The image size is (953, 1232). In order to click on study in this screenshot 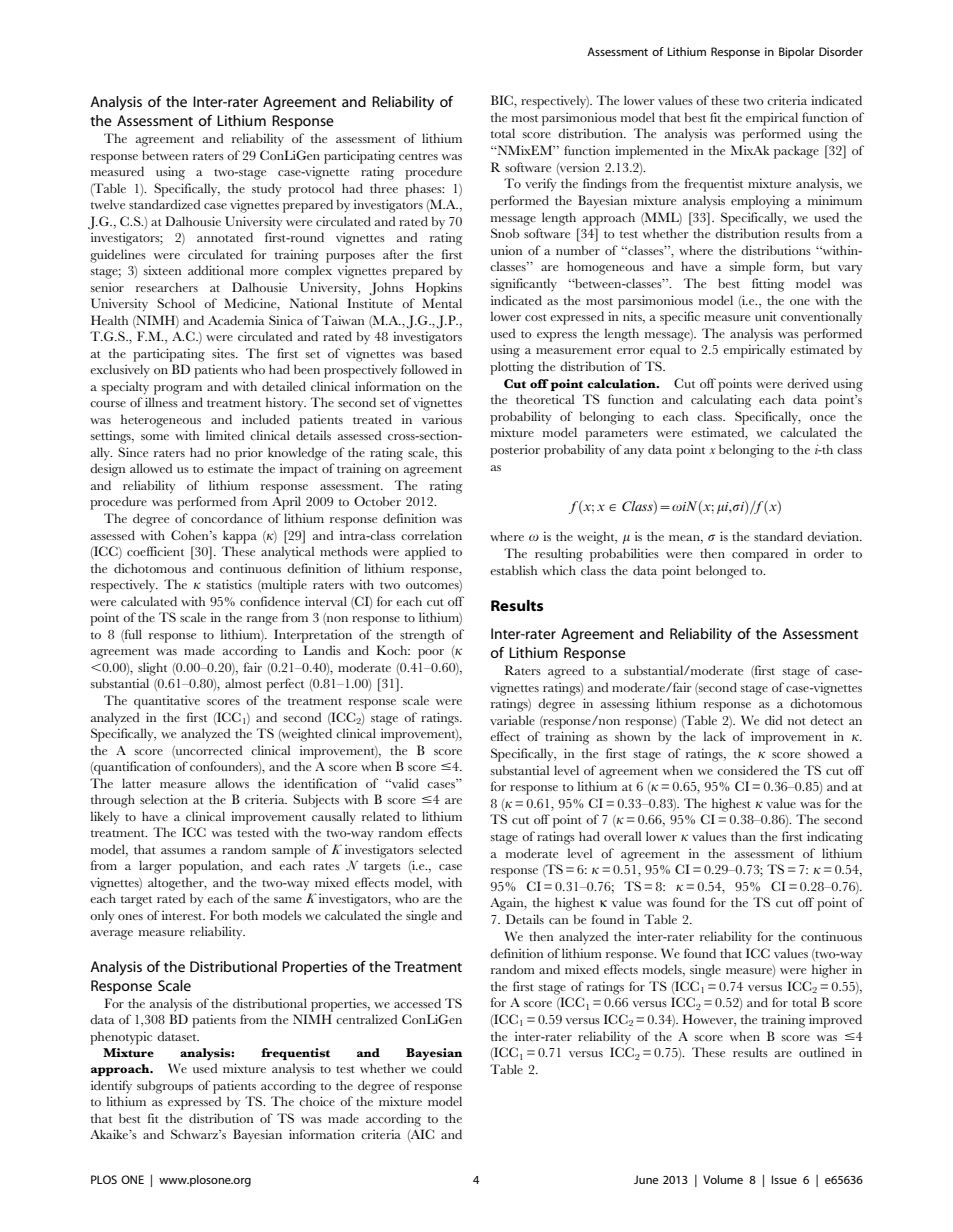, I will do `click(267, 190)`.
